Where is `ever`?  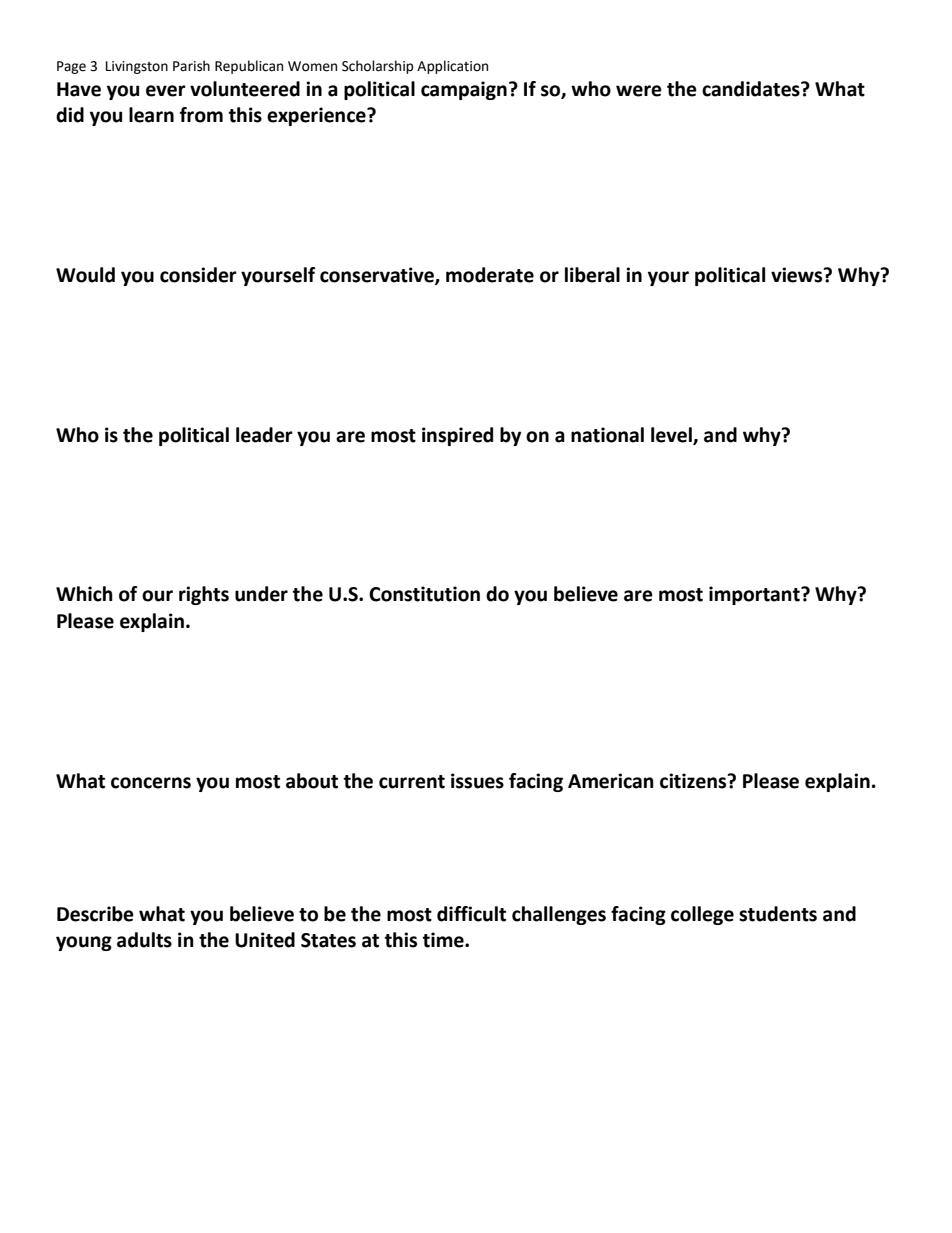
ever is located at coordinates (166, 91).
